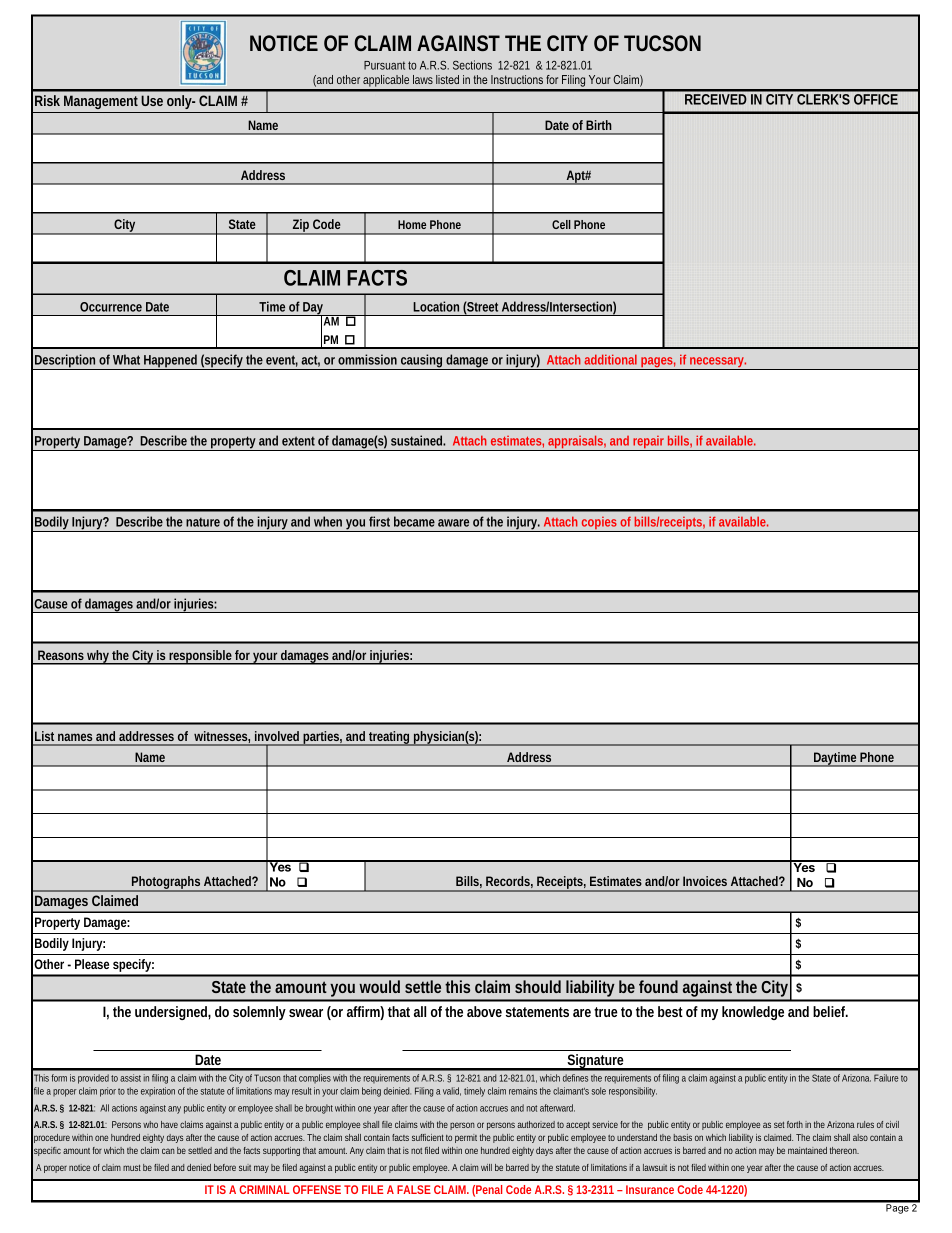 The image size is (952, 1233). Describe the element at coordinates (486, 1167) in the image. I see `will` at that location.
